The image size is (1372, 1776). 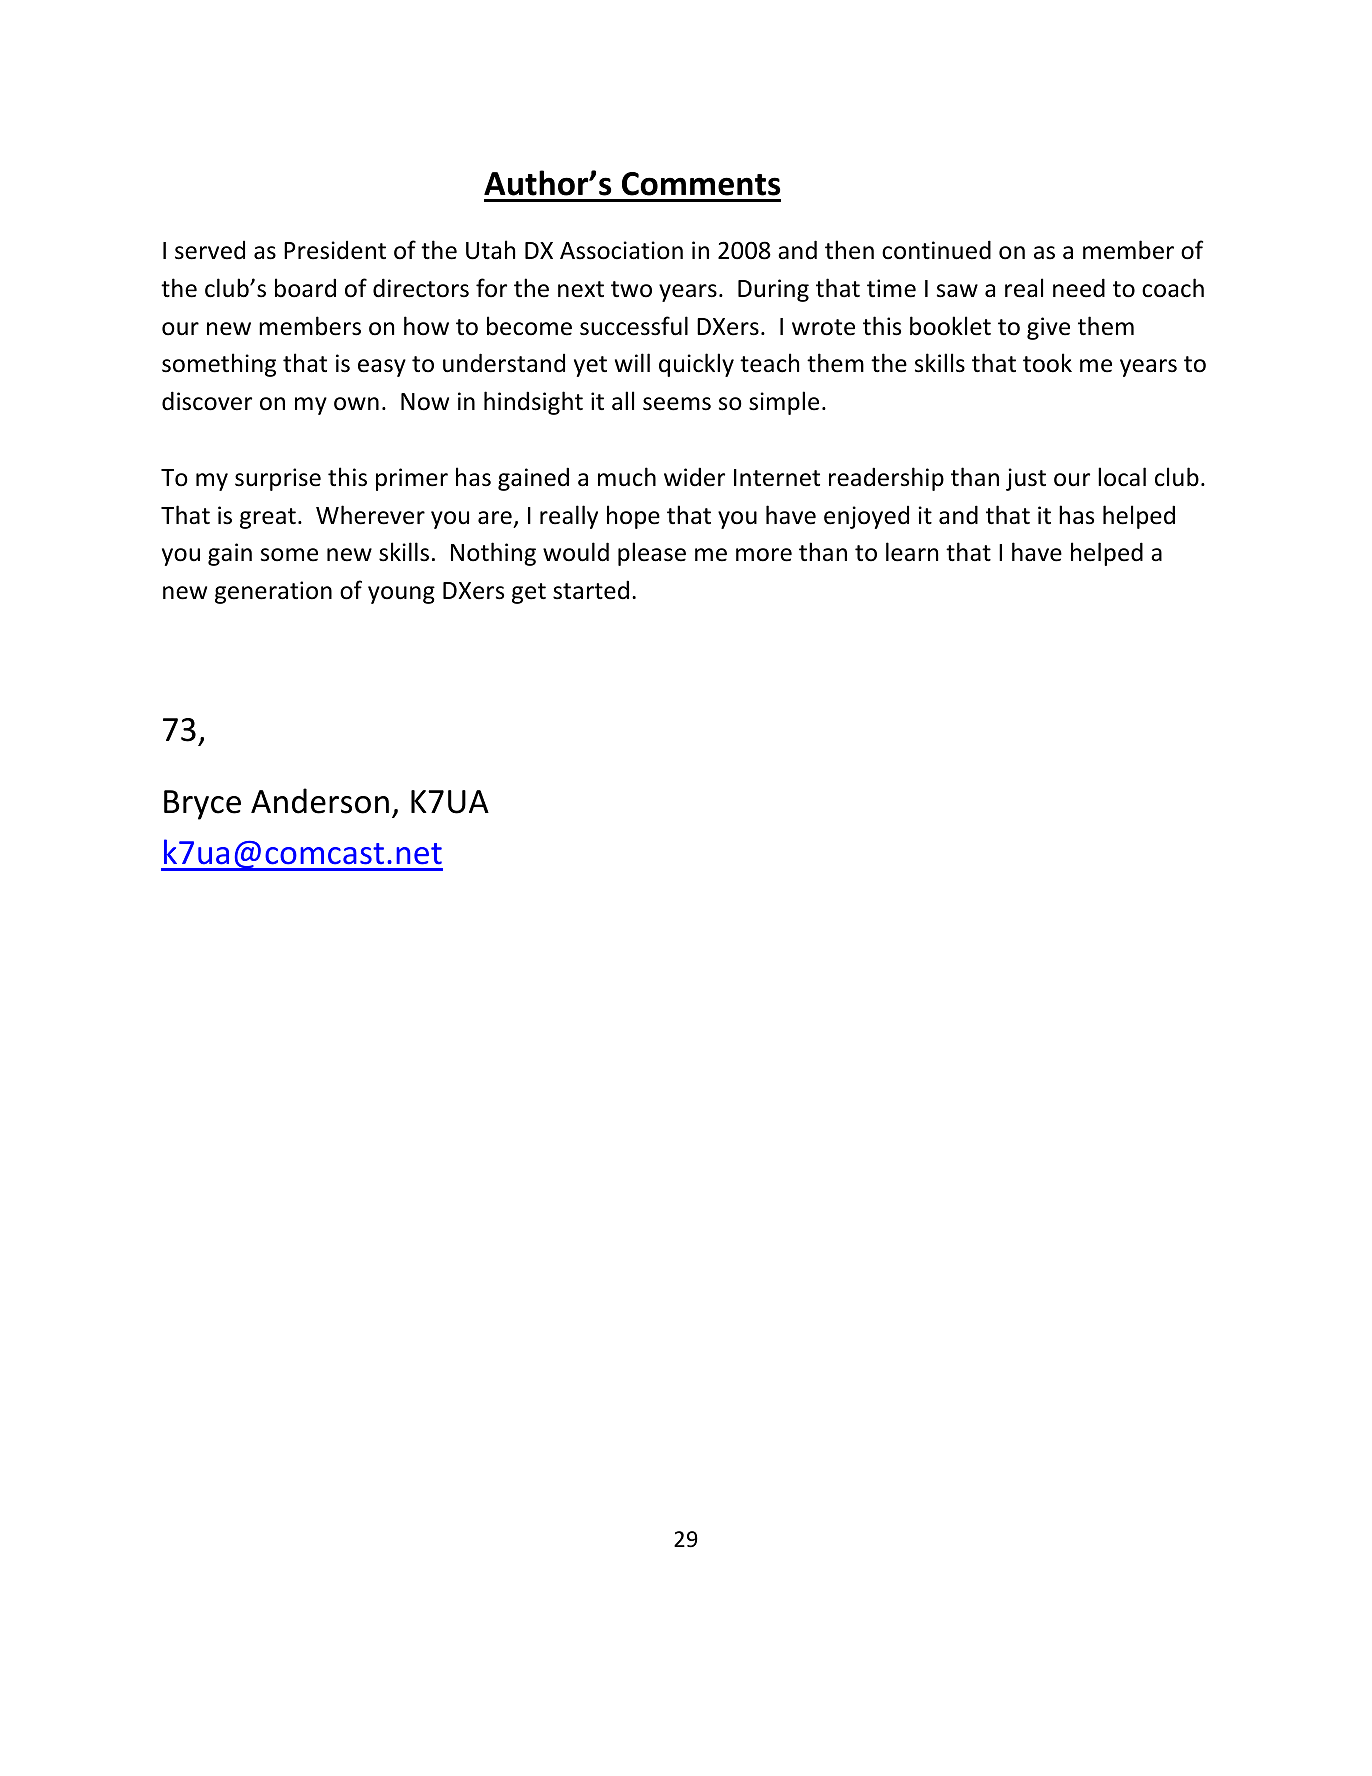 I want to click on generation, so click(x=273, y=592).
